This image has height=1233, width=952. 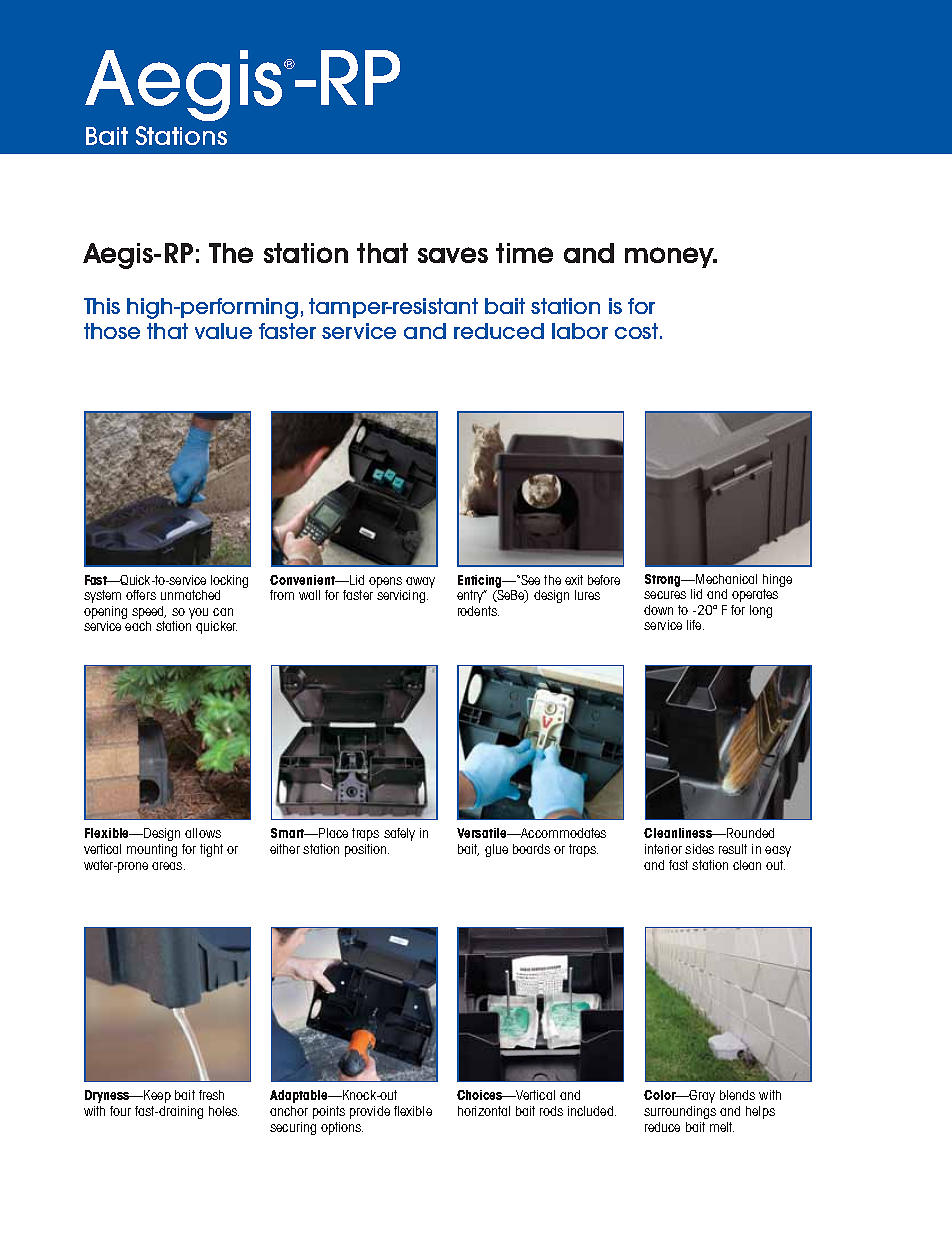 I want to click on sides, so click(x=699, y=849).
